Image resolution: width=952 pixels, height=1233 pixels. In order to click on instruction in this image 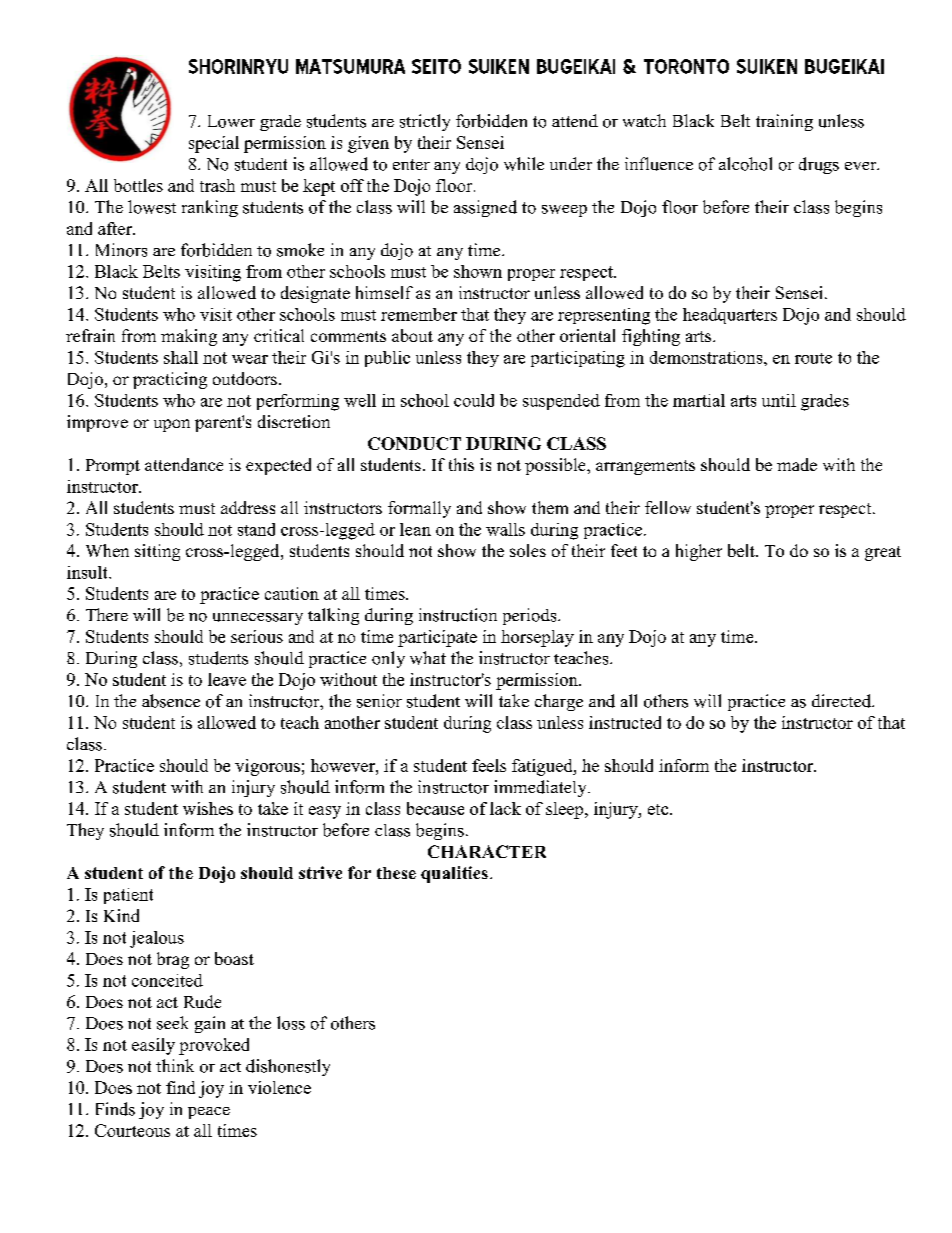, I will do `click(458, 615)`.
